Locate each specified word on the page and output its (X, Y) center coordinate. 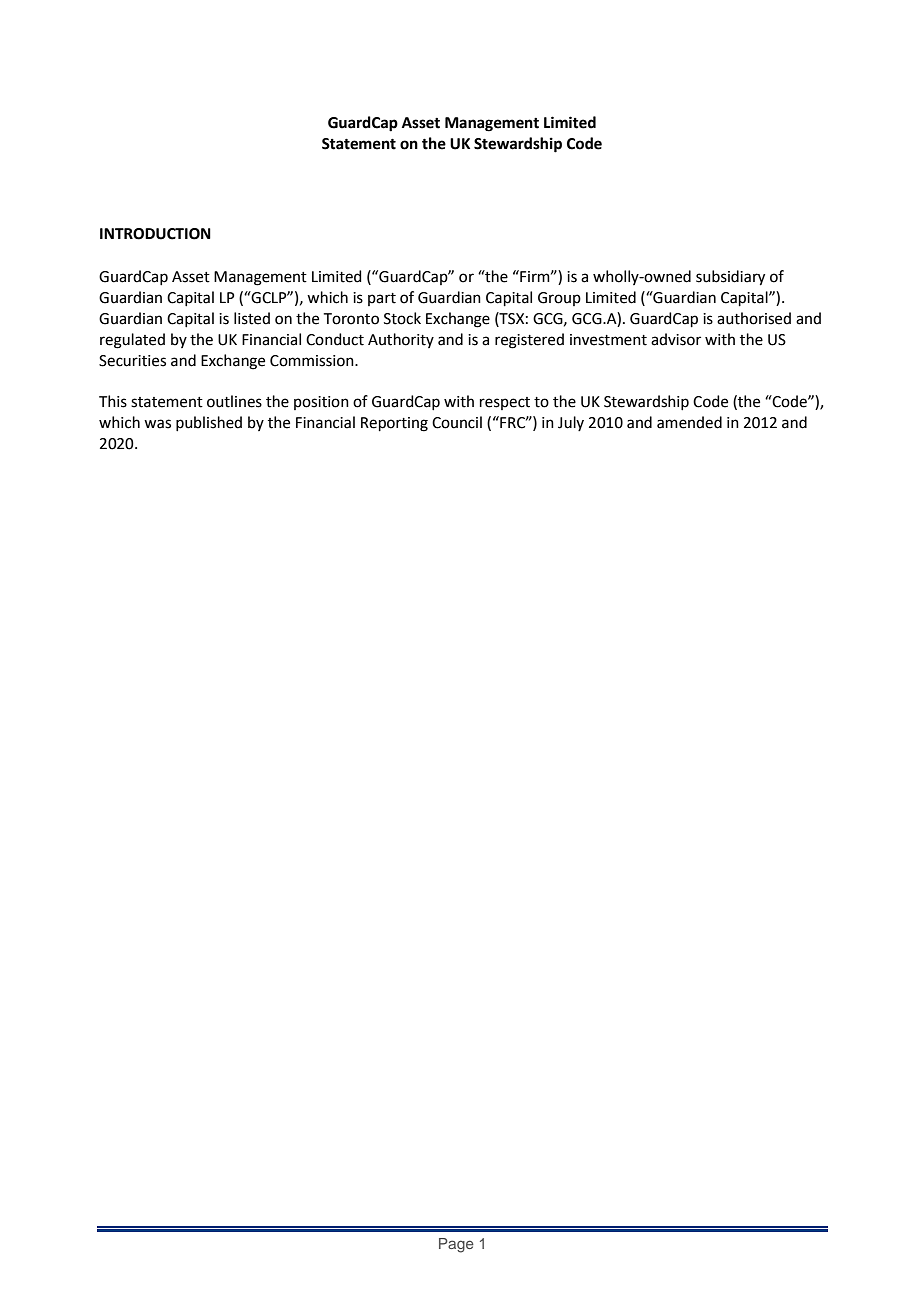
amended (689, 422)
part (382, 299)
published (209, 423)
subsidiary (730, 278)
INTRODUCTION (155, 234)
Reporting (394, 424)
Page (456, 1245)
